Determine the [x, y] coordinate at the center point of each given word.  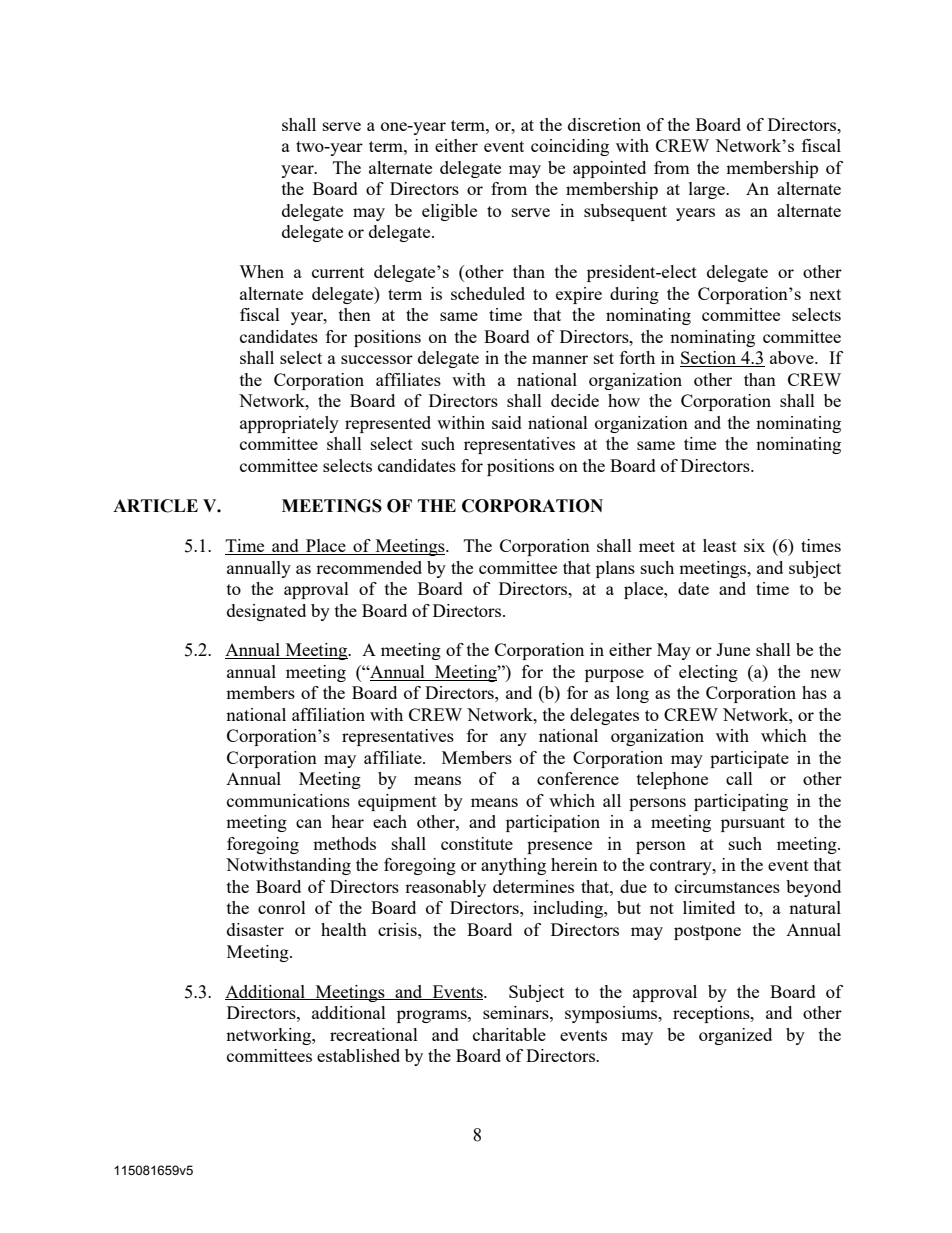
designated [266, 612]
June [733, 649]
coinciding [570, 147]
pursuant [753, 824]
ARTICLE [155, 506]
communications [288, 800]
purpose [614, 675]
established [358, 1055]
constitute [477, 843]
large [708, 190]
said [507, 422]
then [355, 314]
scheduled [488, 293]
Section [709, 359]
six [754, 545]
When [261, 271]
